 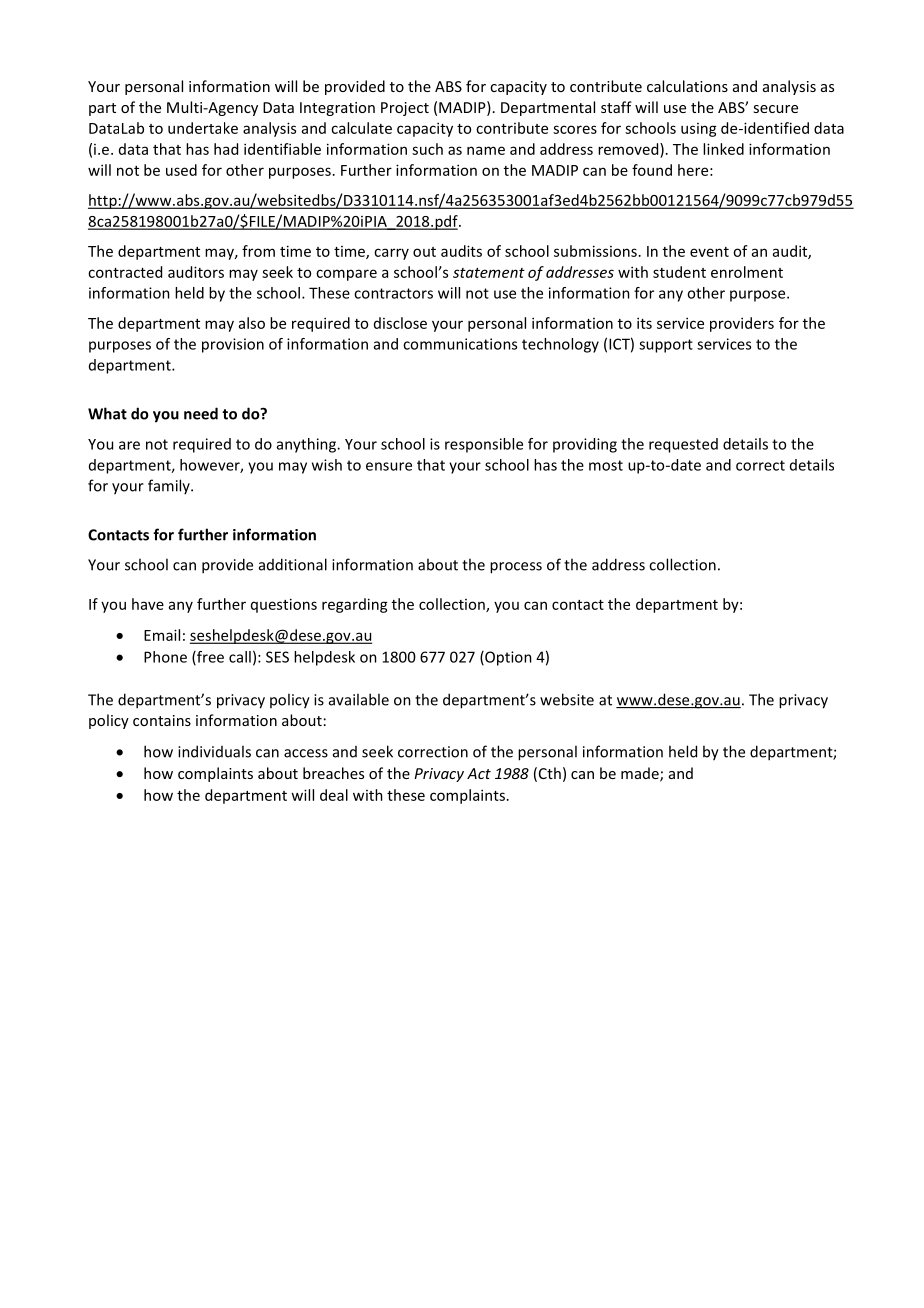 I want to click on individuals, so click(x=214, y=751).
